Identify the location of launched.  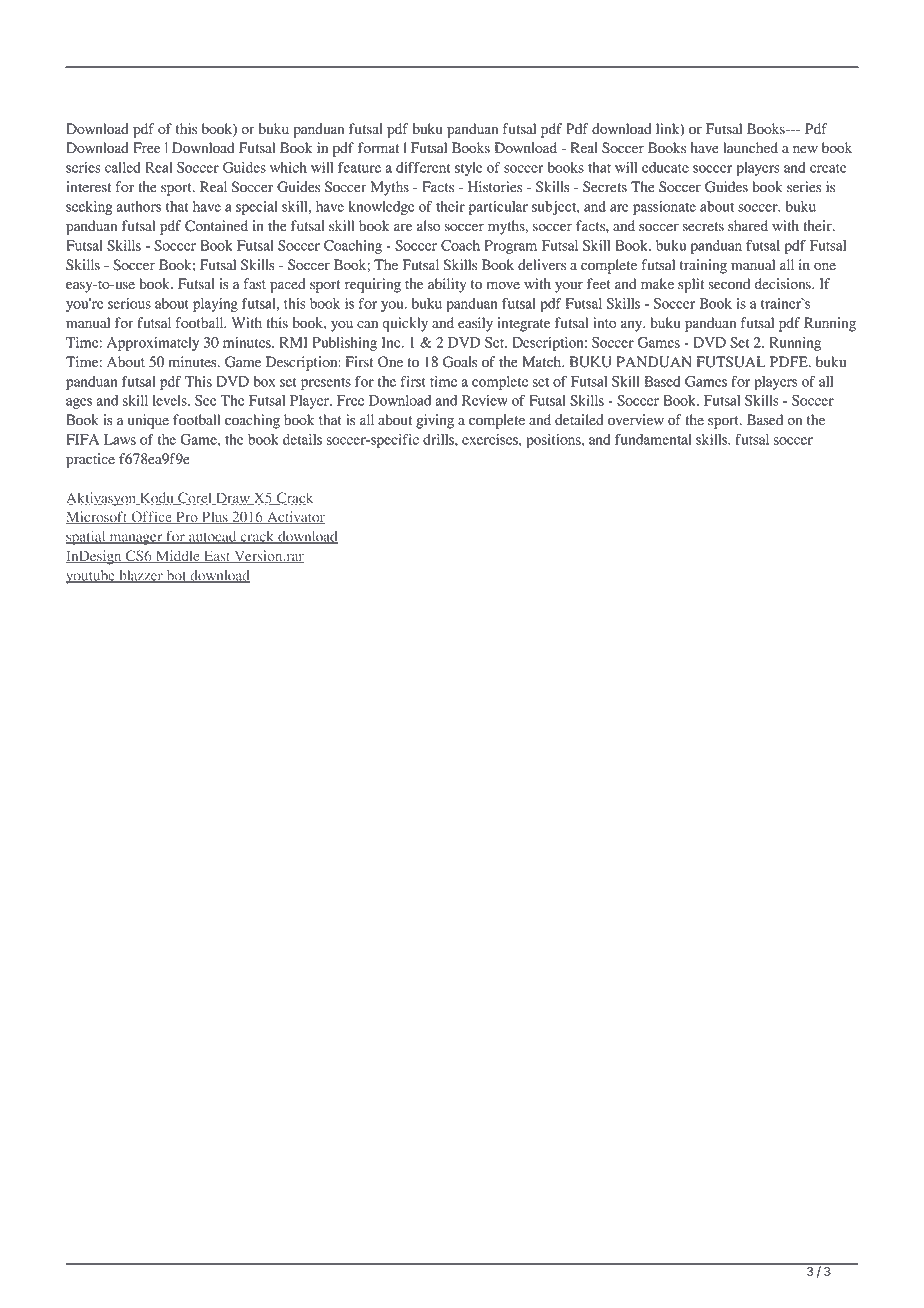
(750, 148).
